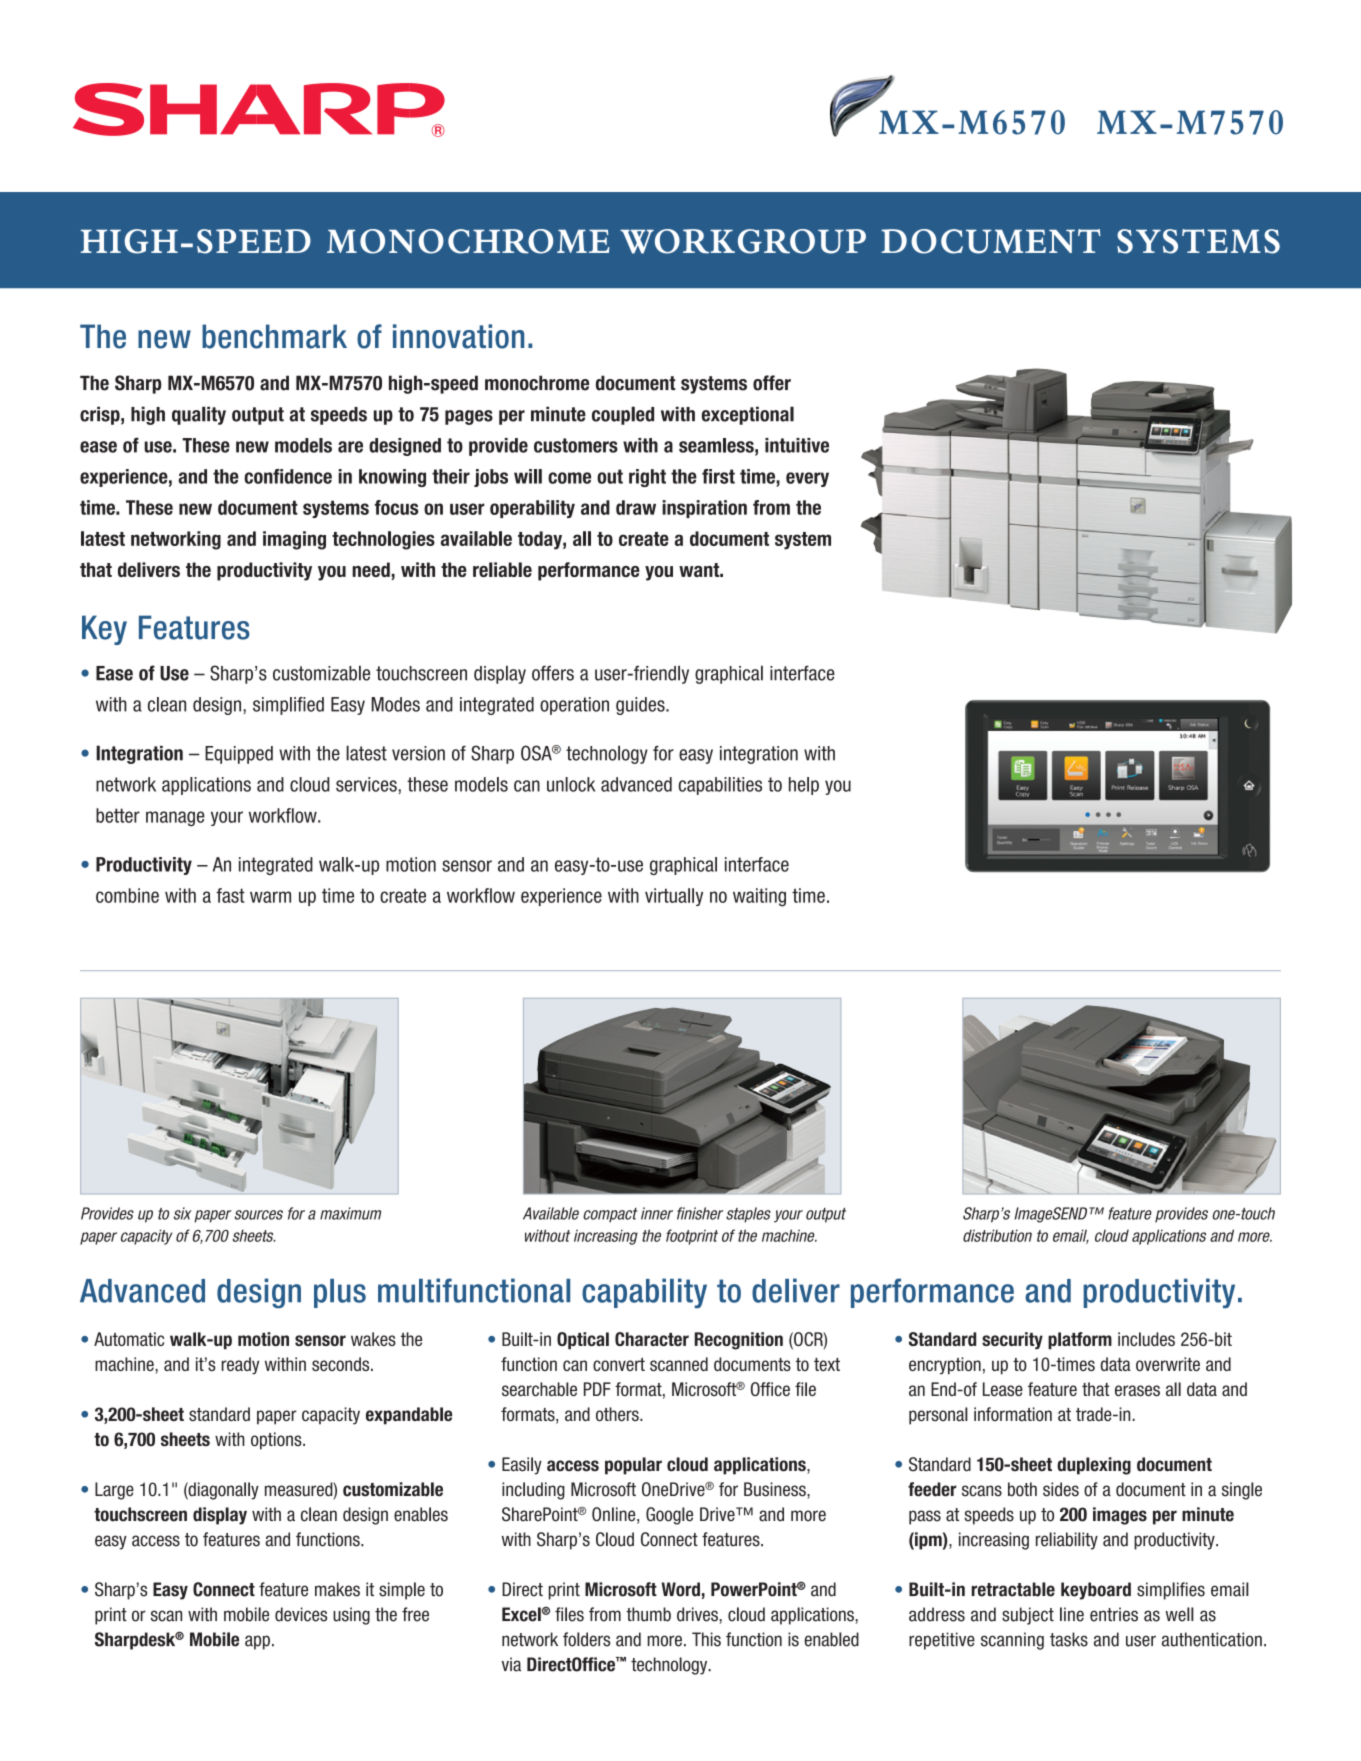  Describe the element at coordinates (759, 897) in the page. I see `waiting` at that location.
